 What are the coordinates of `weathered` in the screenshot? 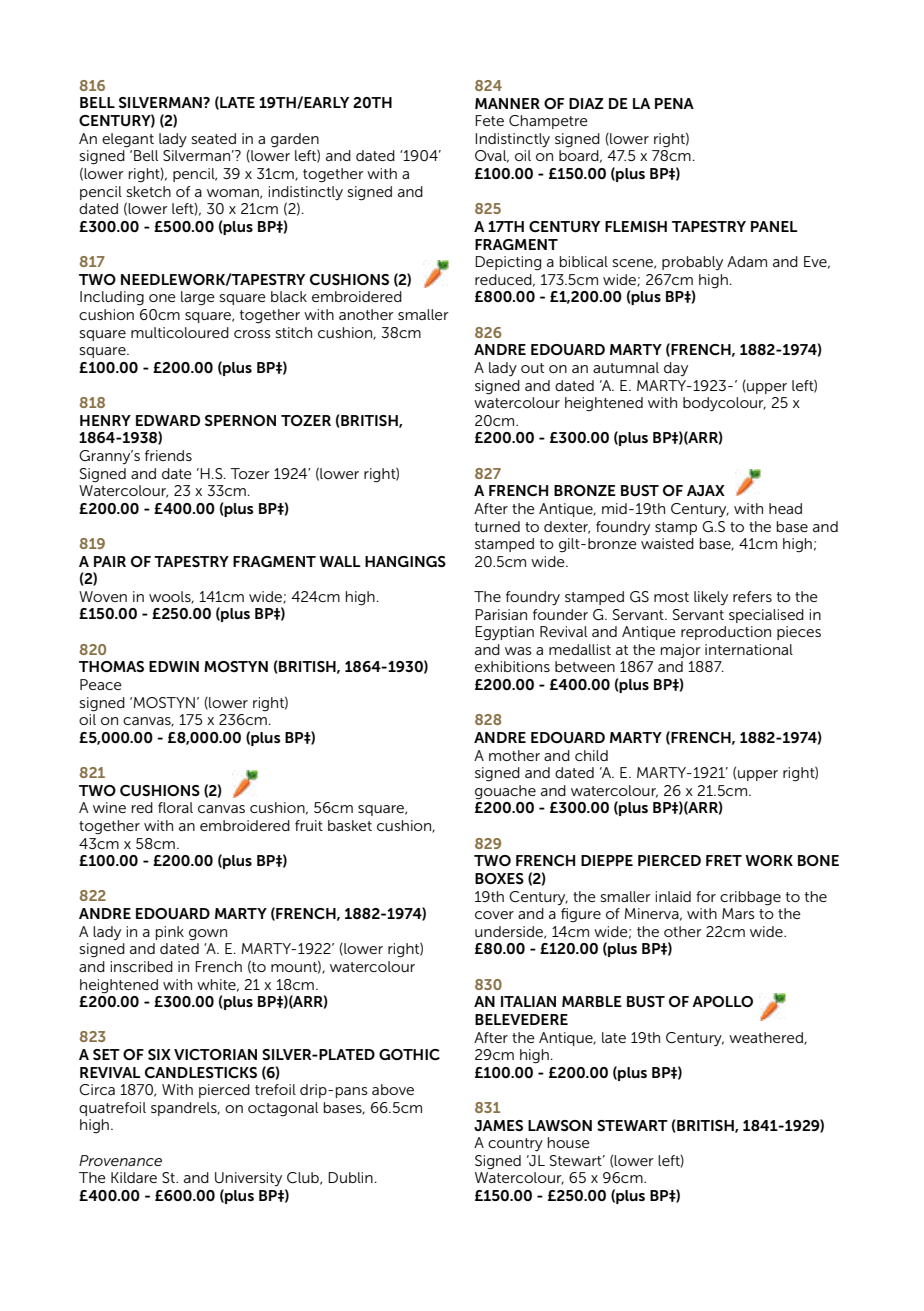 It's located at (767, 1038).
